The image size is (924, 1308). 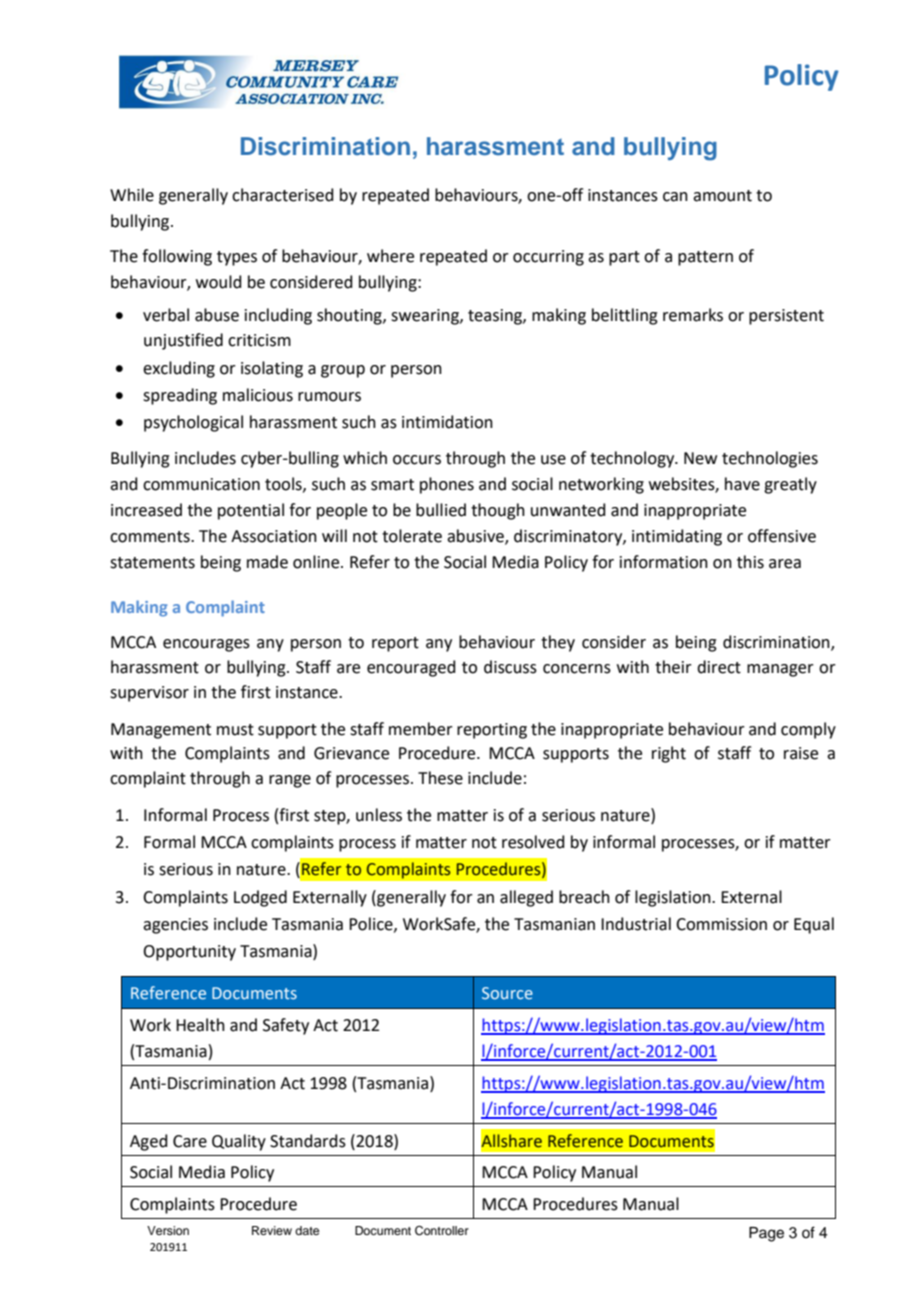 What do you see at coordinates (168, 1230) in the image?
I see `Version` at bounding box center [168, 1230].
